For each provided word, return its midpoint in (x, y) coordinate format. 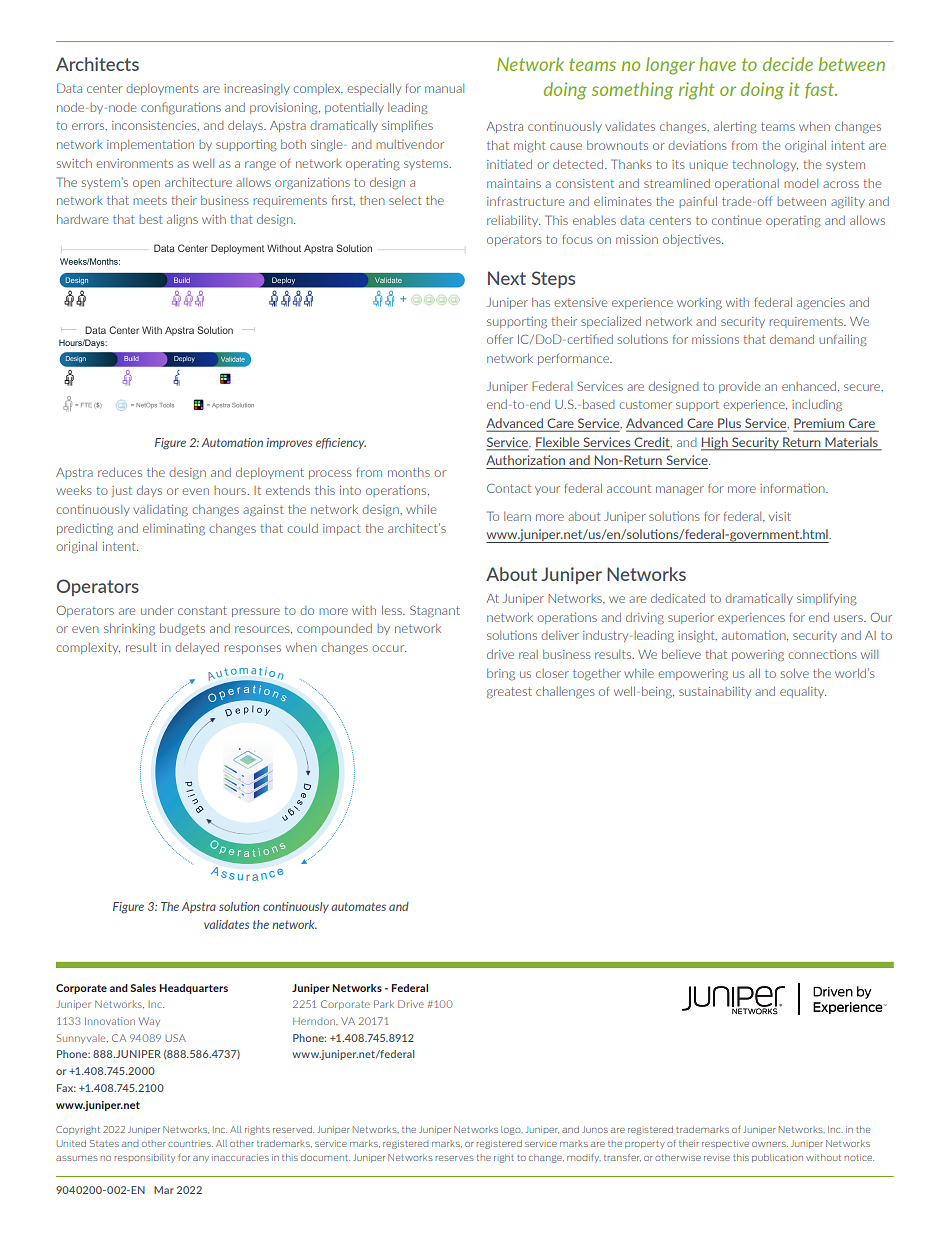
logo (512, 1130)
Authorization (525, 460)
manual (444, 88)
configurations (181, 108)
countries (190, 1143)
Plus (729, 424)
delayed (197, 648)
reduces (120, 472)
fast (821, 90)
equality (803, 692)
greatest (509, 693)
